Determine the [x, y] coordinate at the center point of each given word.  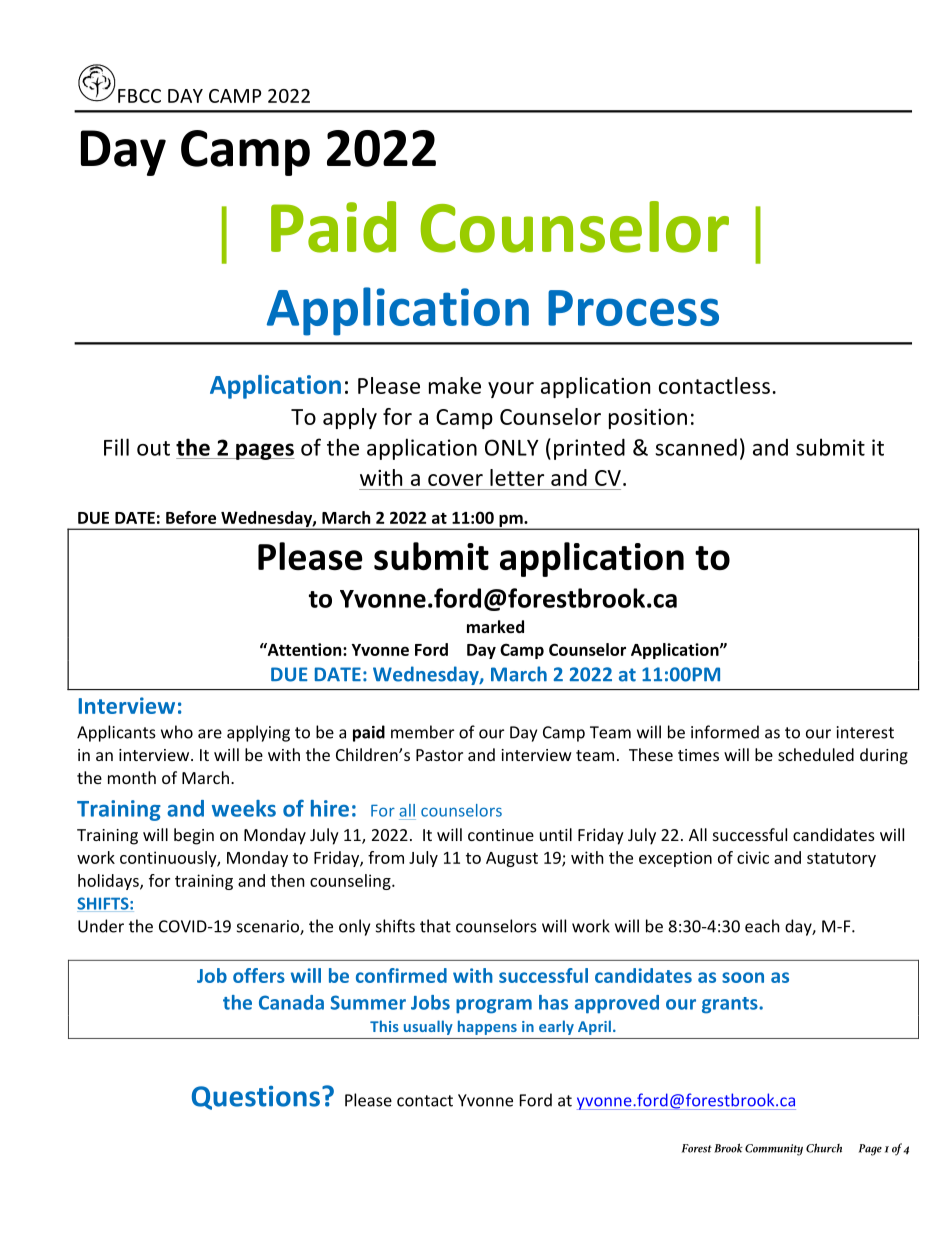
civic [753, 857]
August [512, 859]
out [153, 448]
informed [725, 732]
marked [495, 626]
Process [633, 308]
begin [194, 836]
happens [487, 1027]
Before [191, 517]
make [455, 385]
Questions [256, 1098]
